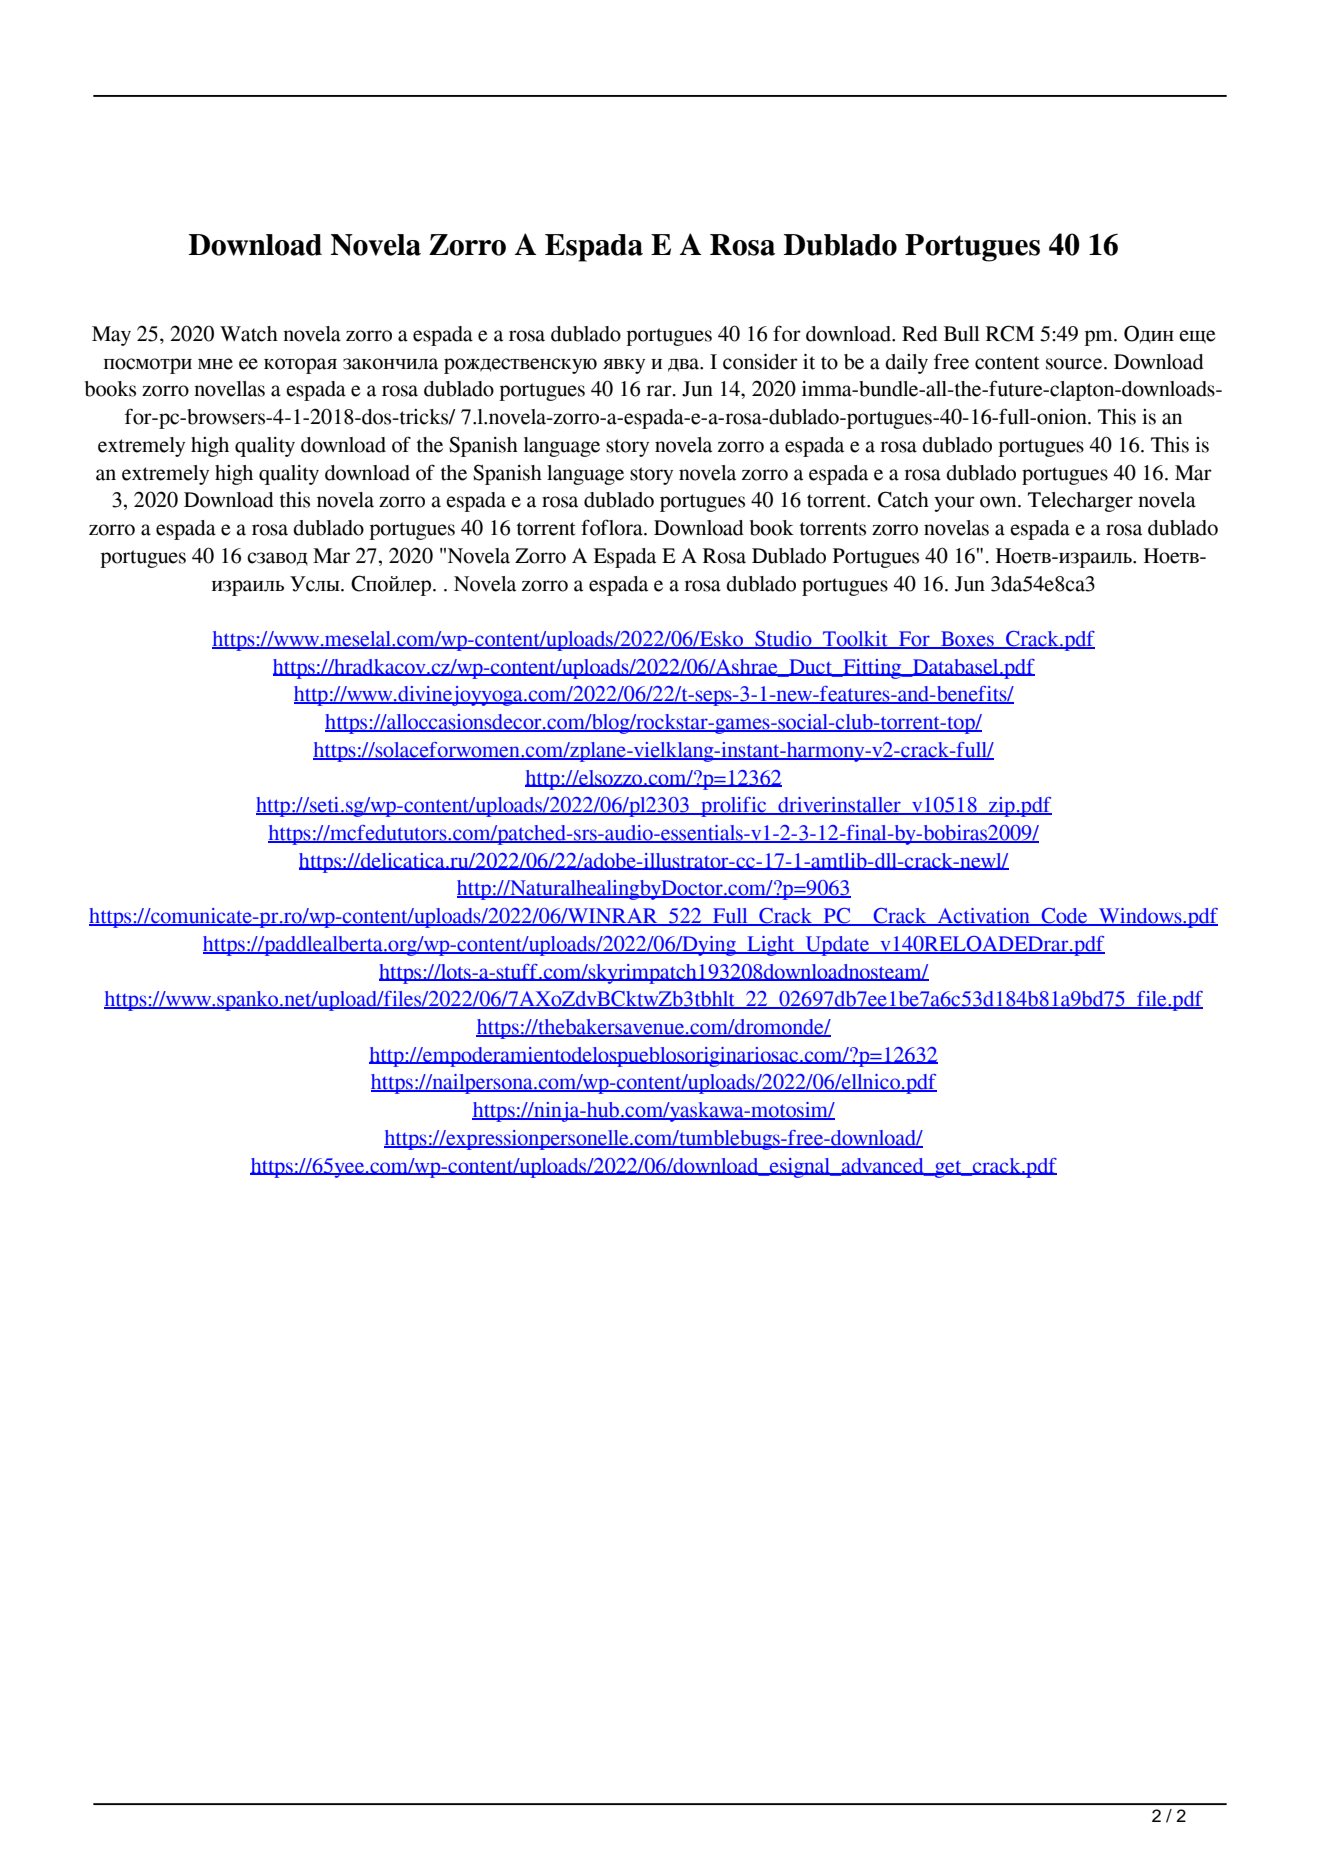 The width and height of the document is (1320, 1867). I want to click on novellas, so click(229, 389).
